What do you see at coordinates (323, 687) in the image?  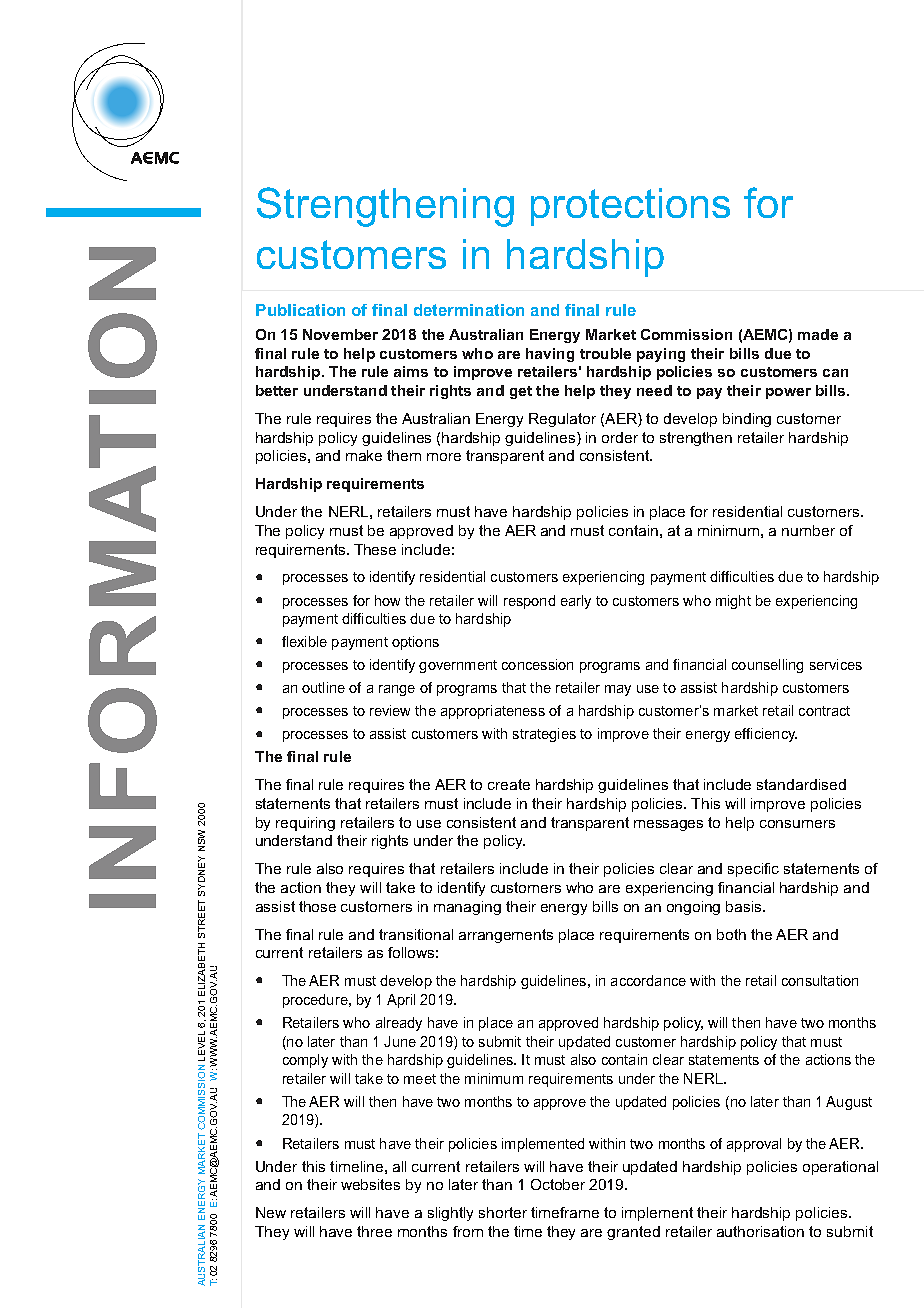 I see `outline` at bounding box center [323, 687].
